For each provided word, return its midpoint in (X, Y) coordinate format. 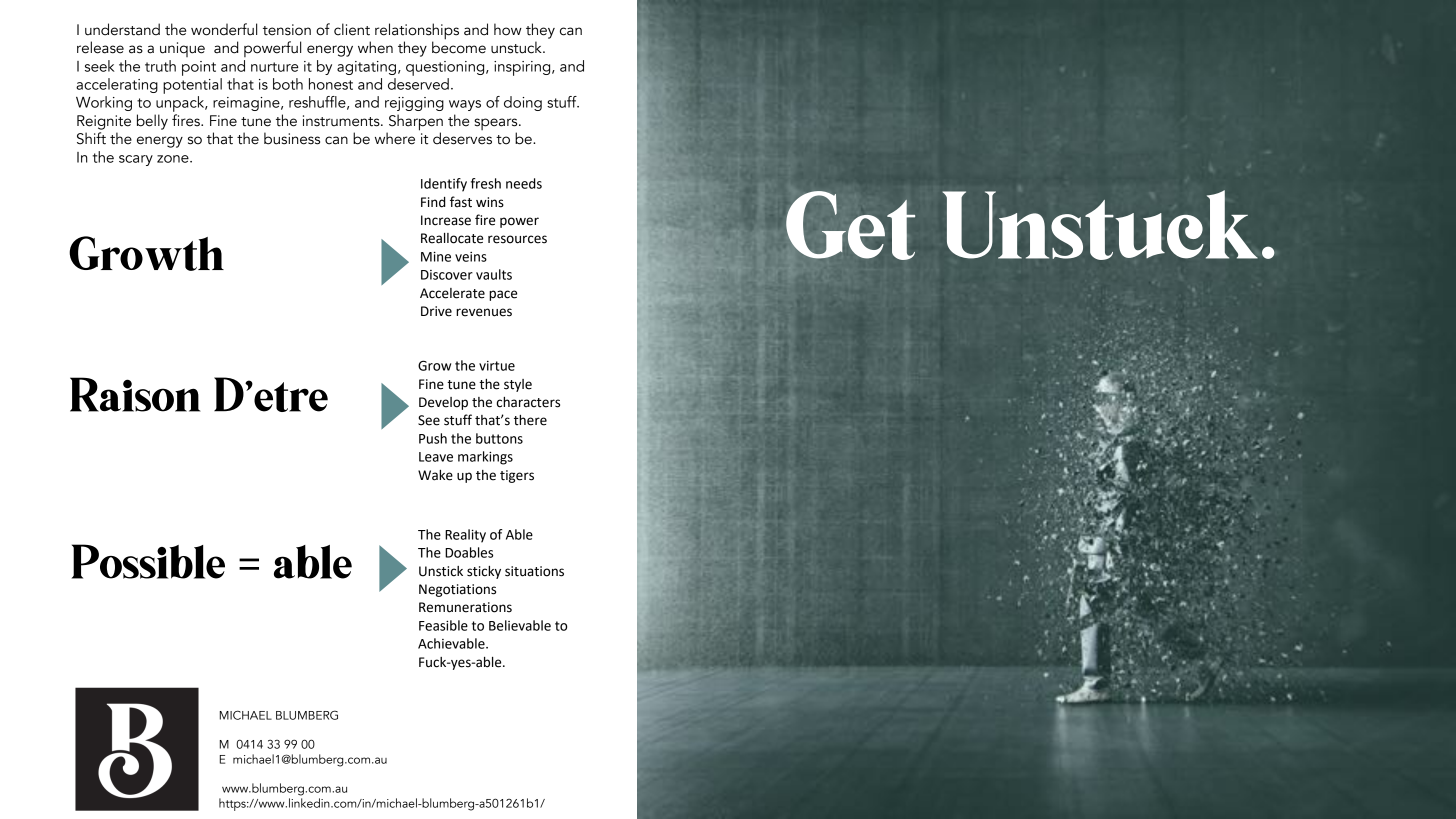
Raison (135, 394)
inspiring (523, 68)
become (459, 46)
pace (503, 295)
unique (182, 49)
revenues (484, 312)
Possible (148, 561)
